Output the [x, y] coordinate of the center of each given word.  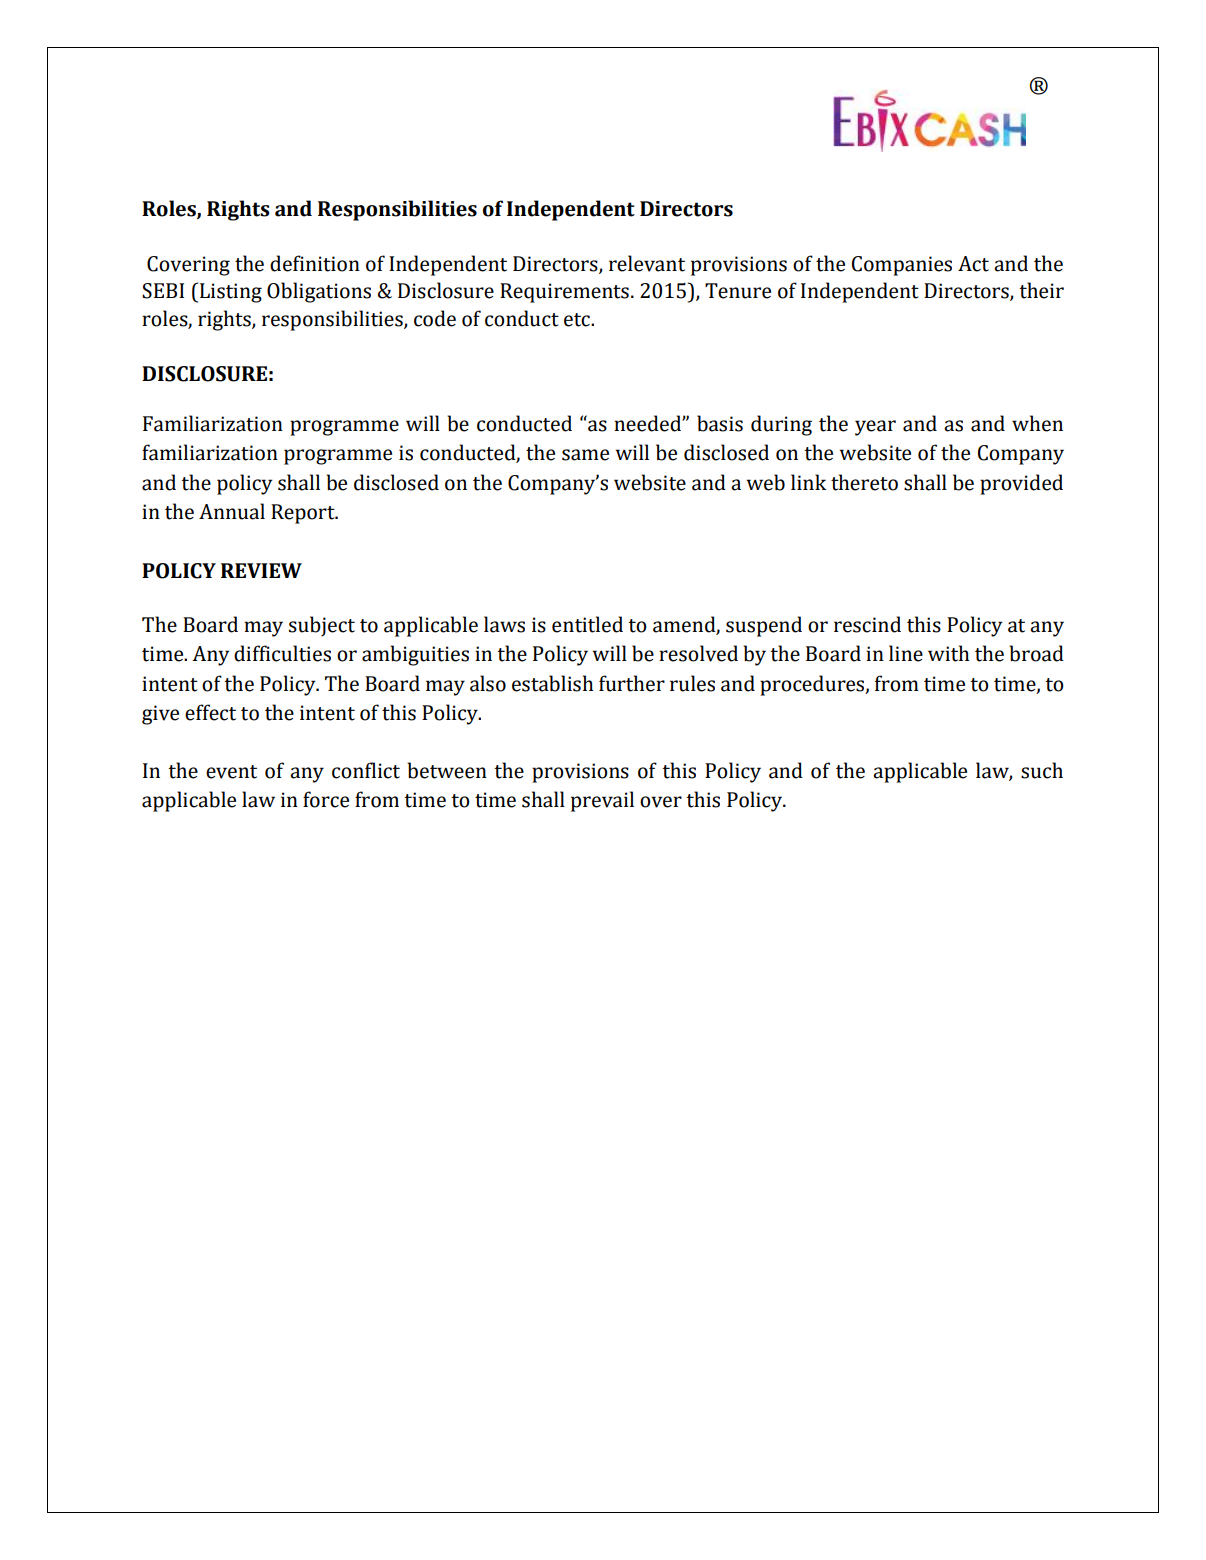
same [585, 455]
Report [304, 514]
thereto [864, 482]
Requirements [564, 293]
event [231, 772]
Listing [231, 293]
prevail [602, 801]
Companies [902, 266]
